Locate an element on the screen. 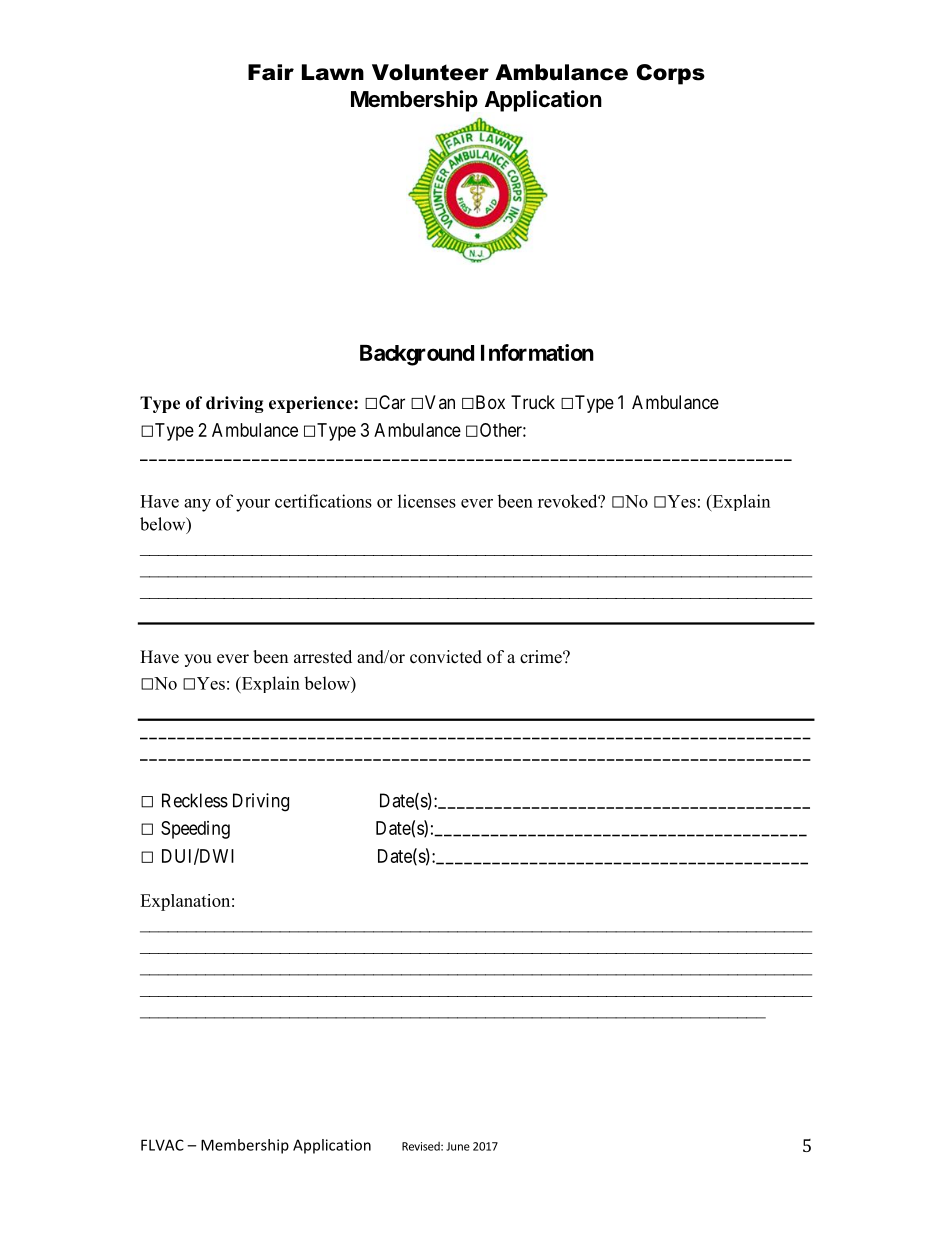 This screenshot has width=952, height=1233. arrested is located at coordinates (323, 657).
